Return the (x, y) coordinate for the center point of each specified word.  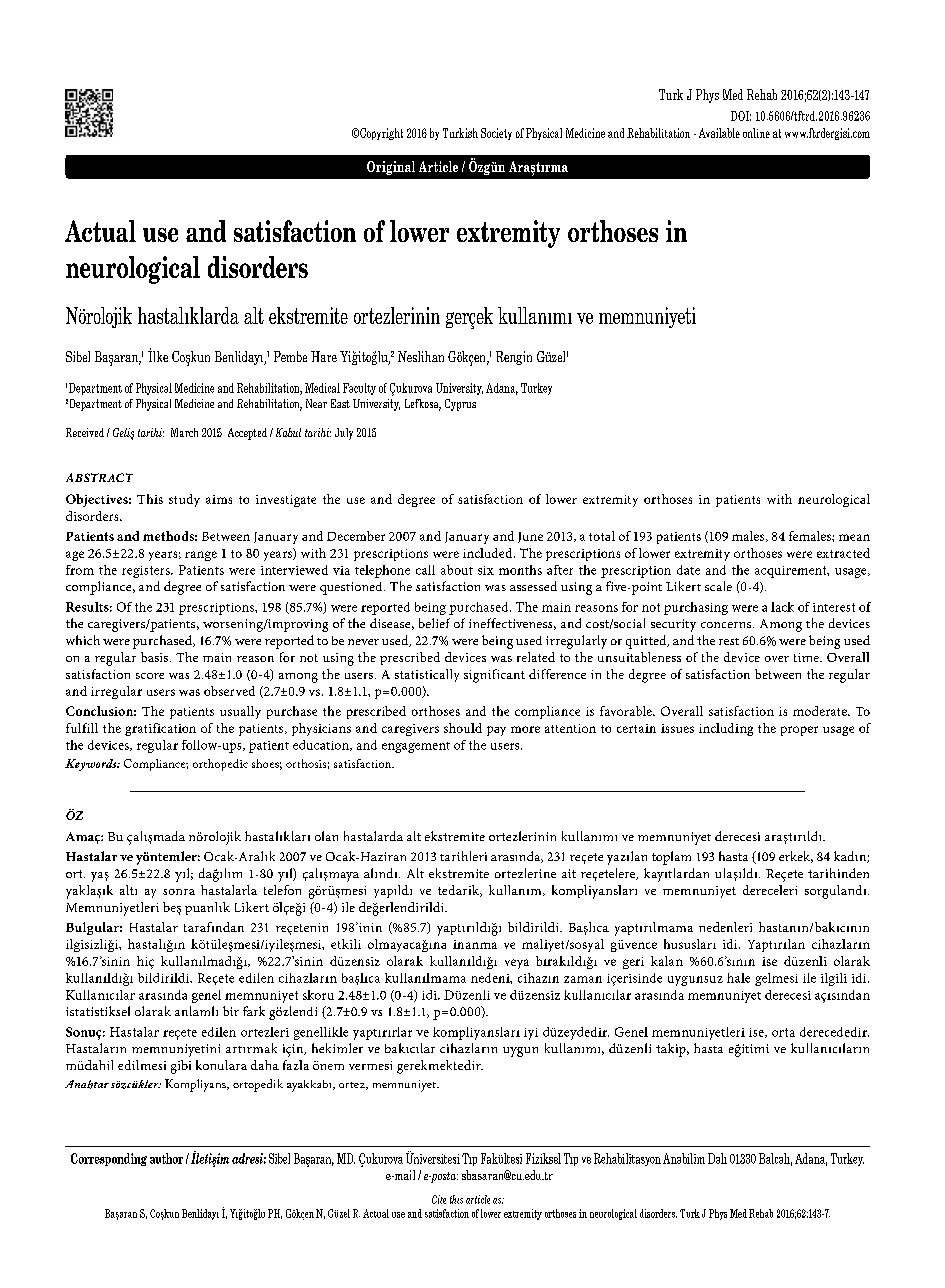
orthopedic (220, 765)
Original (391, 168)
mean (854, 537)
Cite (439, 1199)
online (756, 133)
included (489, 553)
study (184, 500)
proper (799, 731)
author (166, 1158)
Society (496, 134)
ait (569, 873)
